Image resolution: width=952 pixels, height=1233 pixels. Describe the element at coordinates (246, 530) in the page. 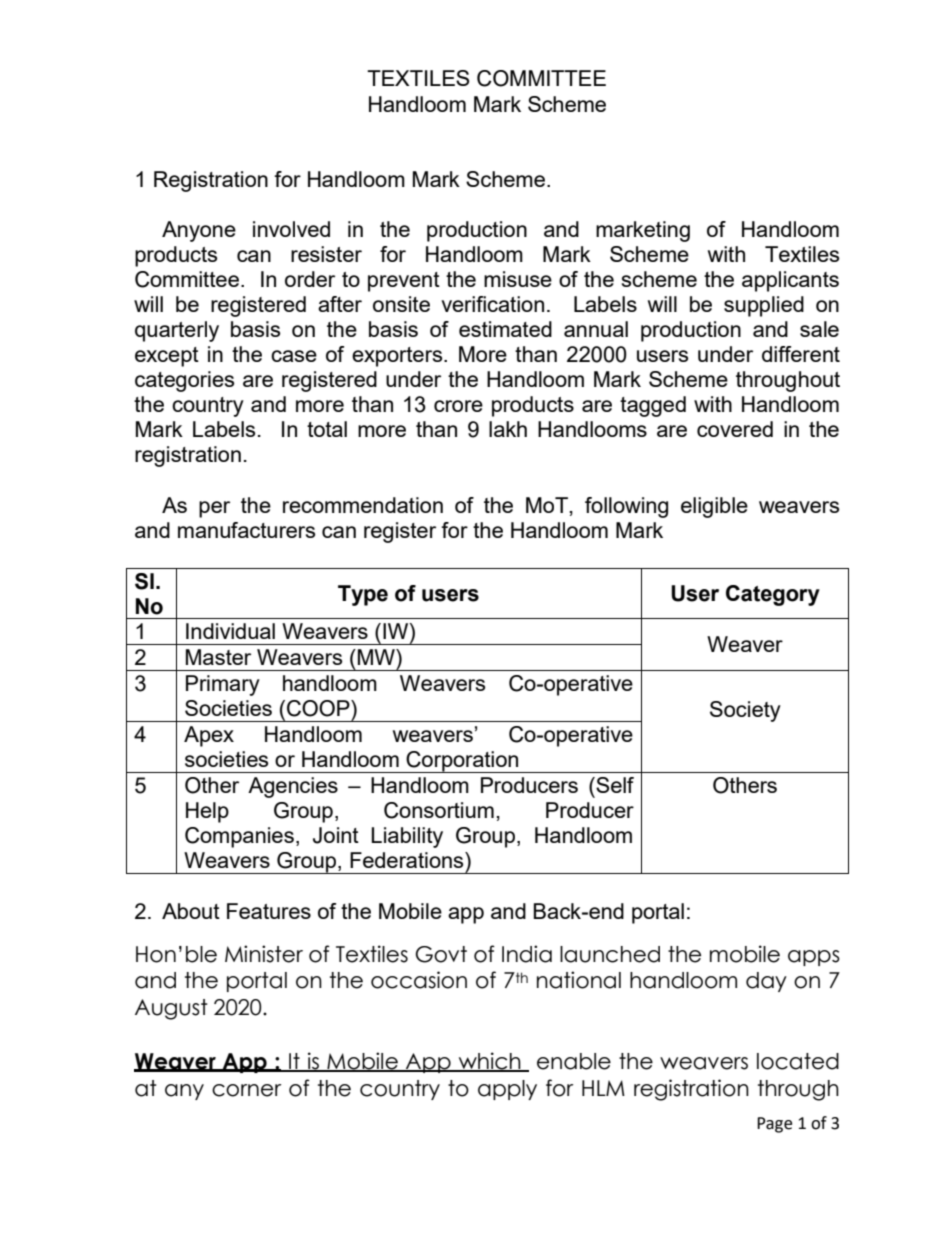

I see `manufacturers` at that location.
